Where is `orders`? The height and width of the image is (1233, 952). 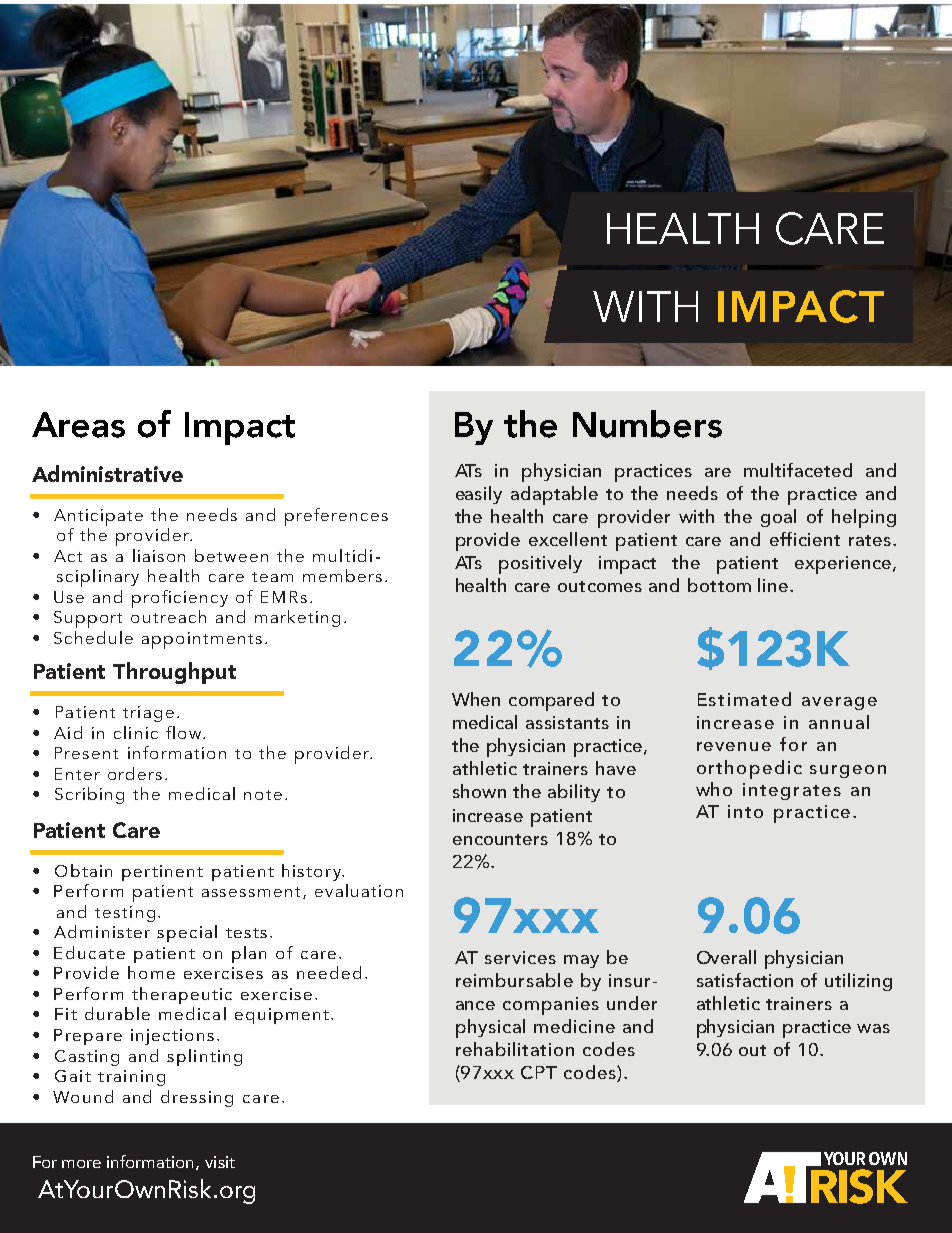
orders is located at coordinates (135, 773).
